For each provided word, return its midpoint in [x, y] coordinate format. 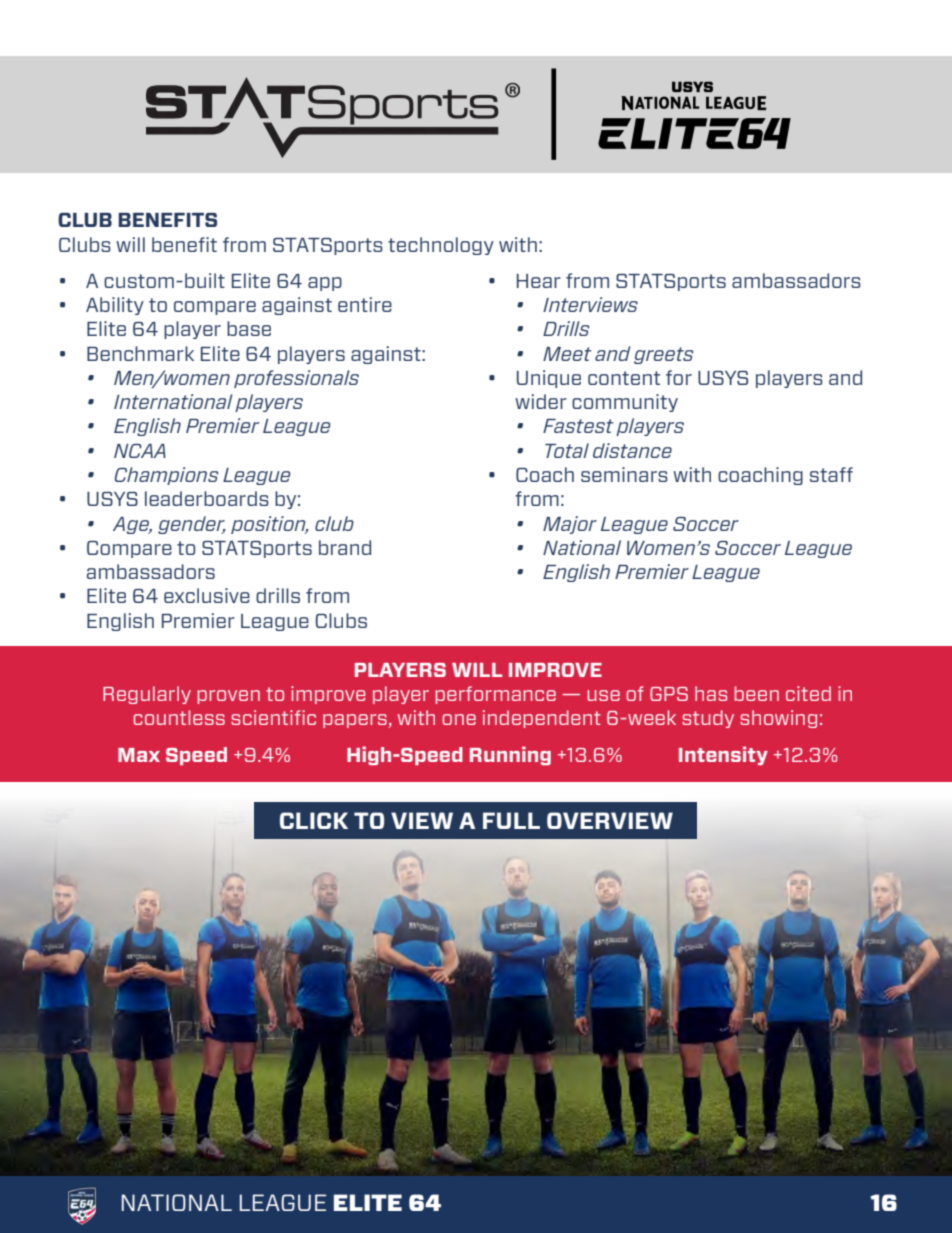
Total [567, 450]
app [325, 284]
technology [441, 246]
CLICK [314, 820]
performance [495, 695]
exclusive [207, 595]
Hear [539, 281]
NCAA [140, 451]
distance [632, 450]
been [756, 693]
